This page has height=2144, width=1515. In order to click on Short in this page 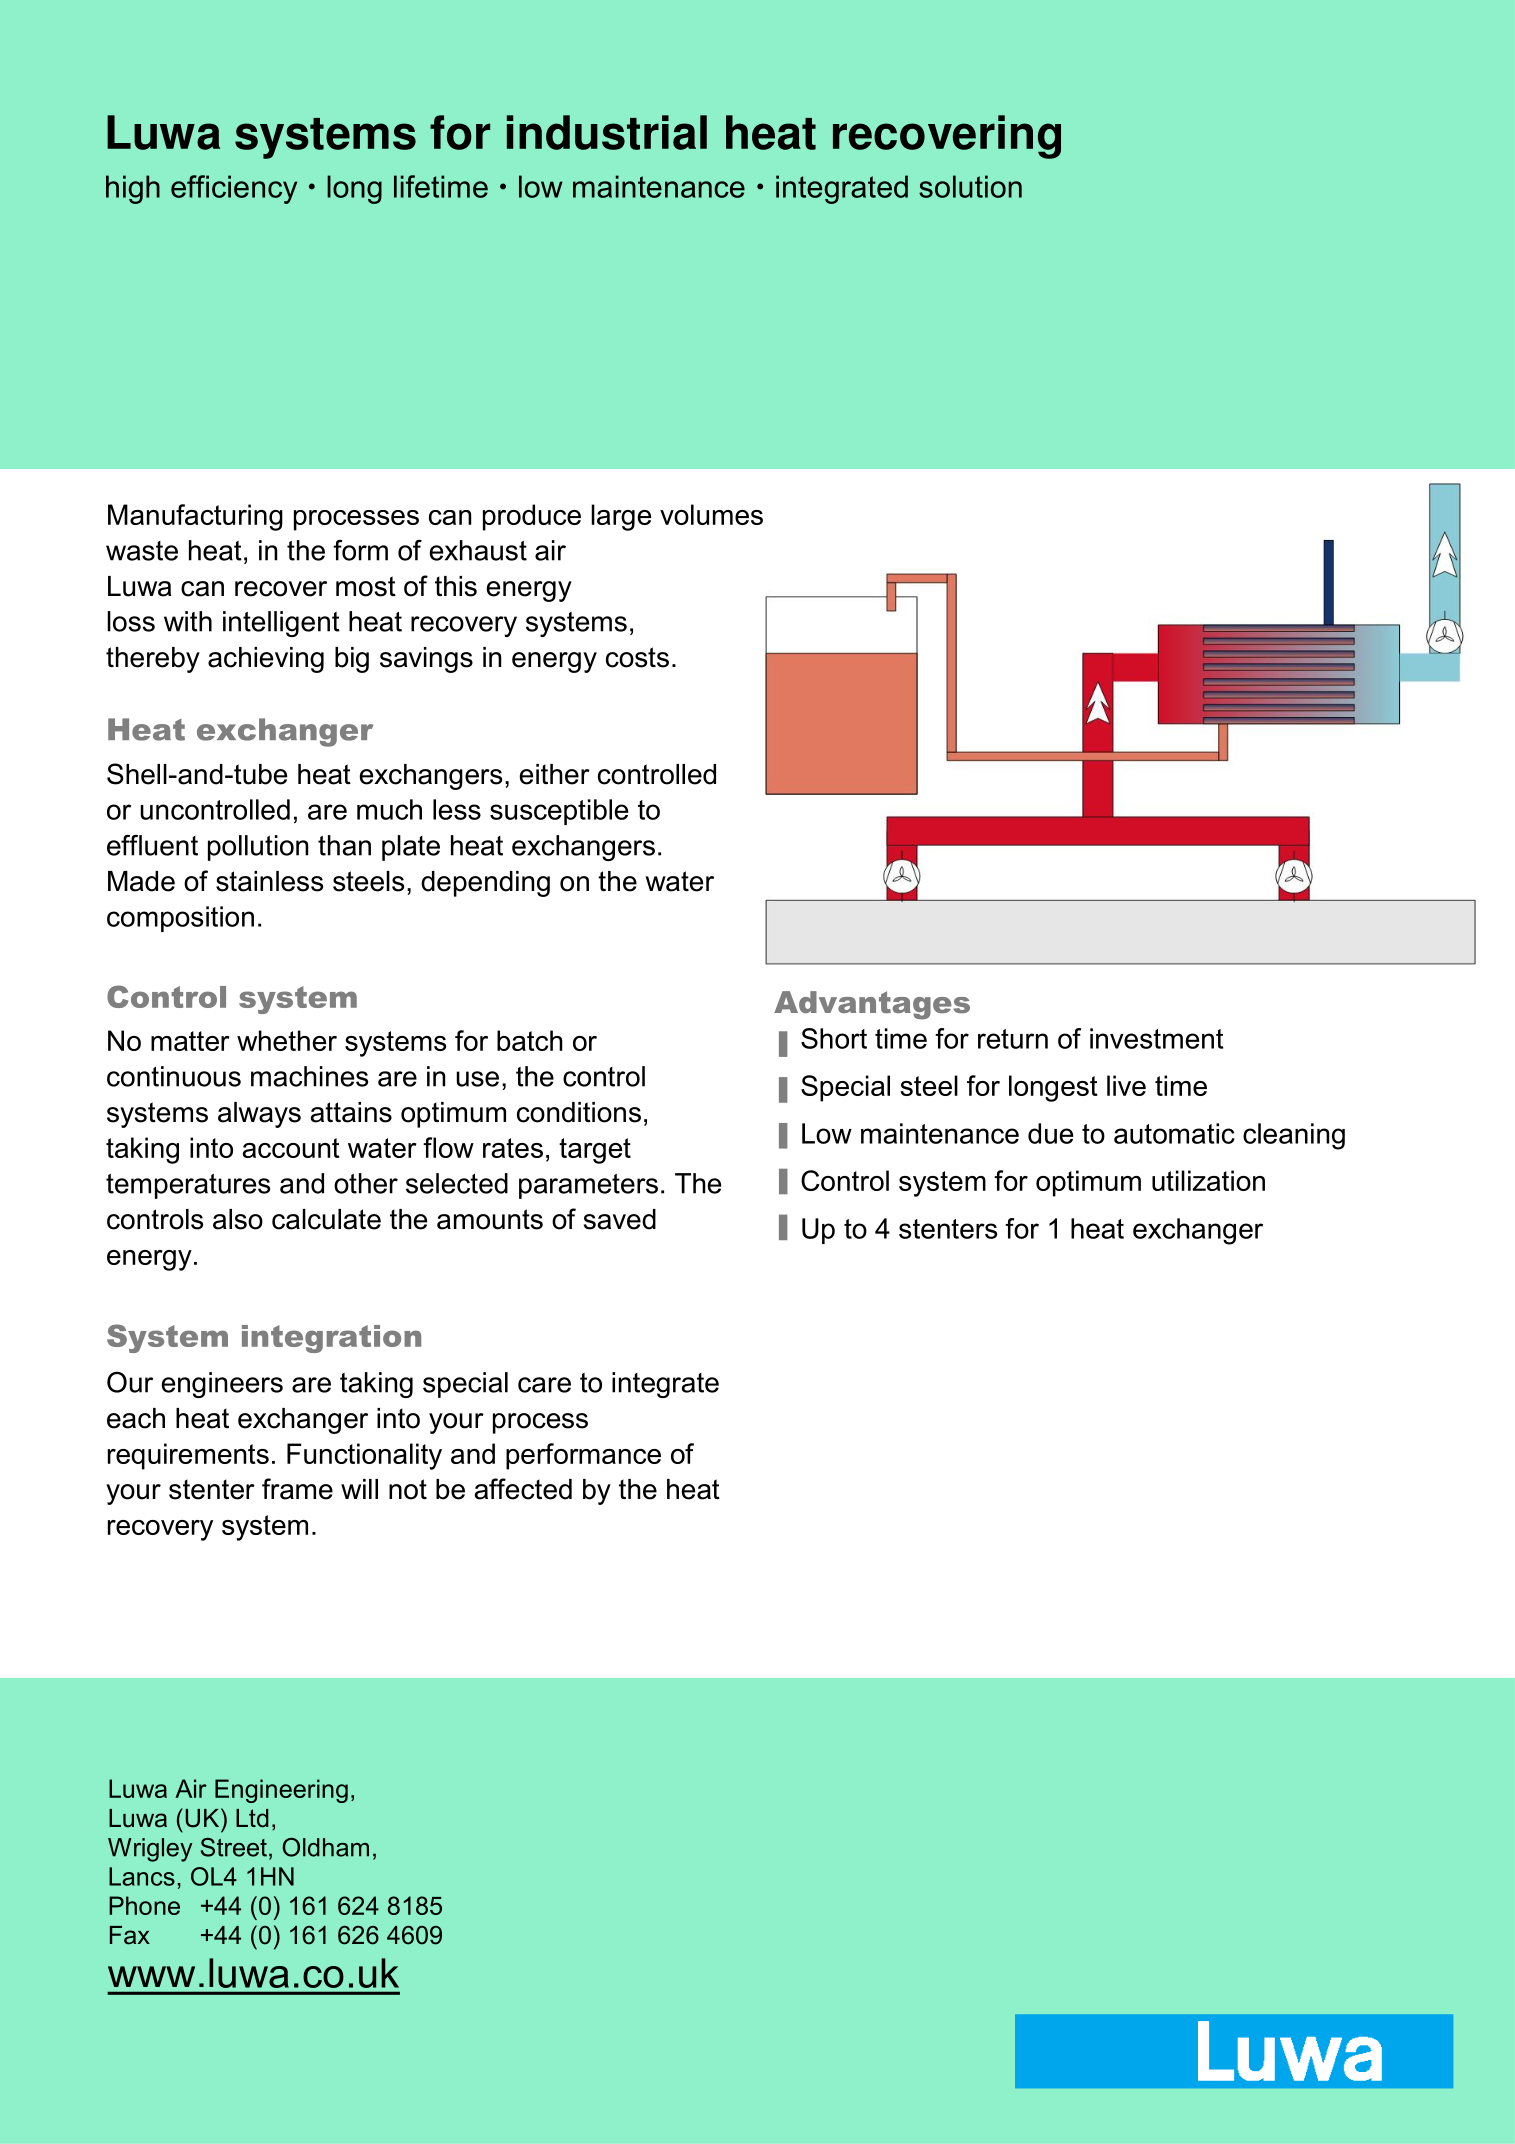, I will do `click(834, 1038)`.
